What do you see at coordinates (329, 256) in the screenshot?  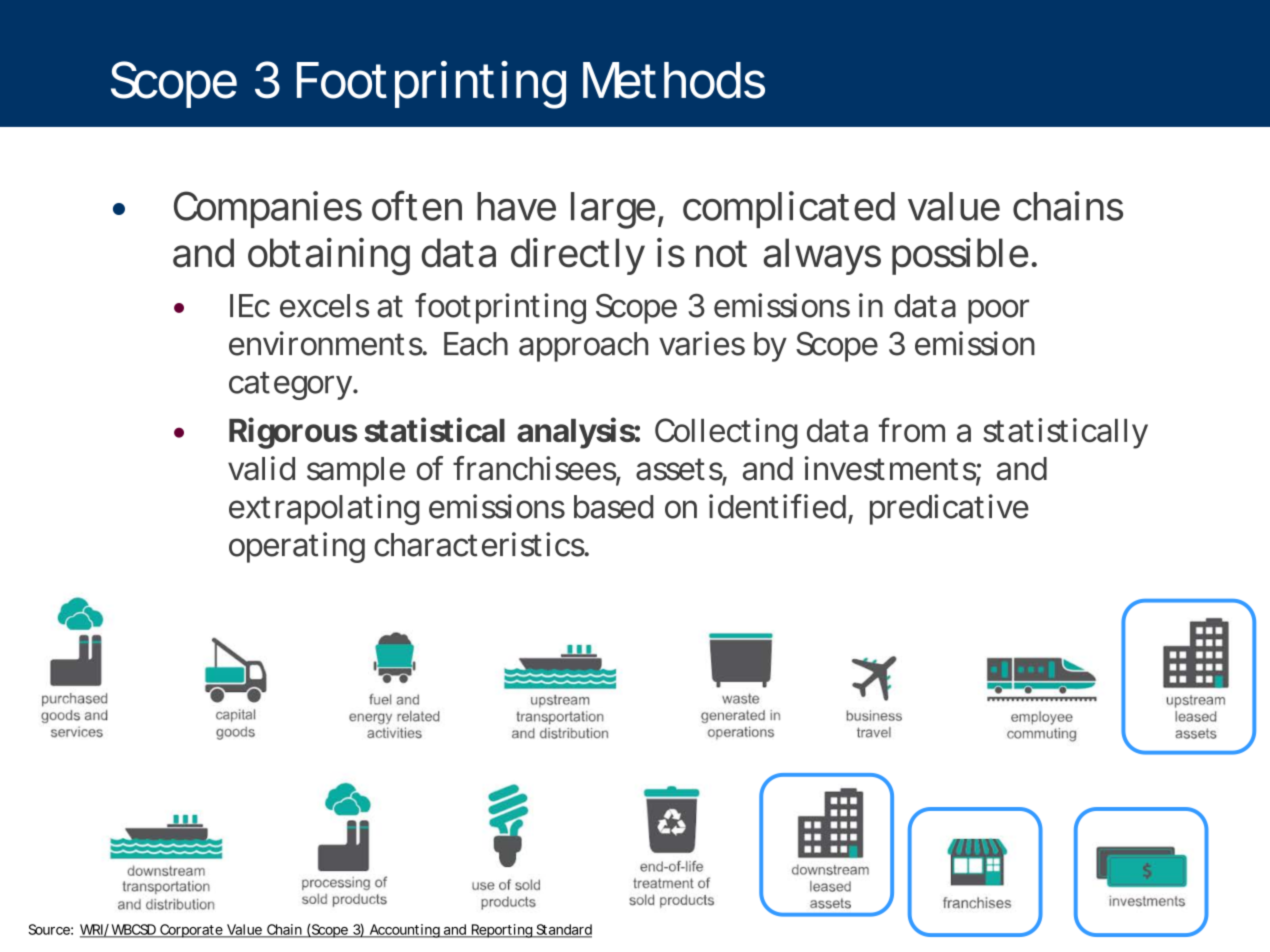 I see `obtaining` at bounding box center [329, 256].
